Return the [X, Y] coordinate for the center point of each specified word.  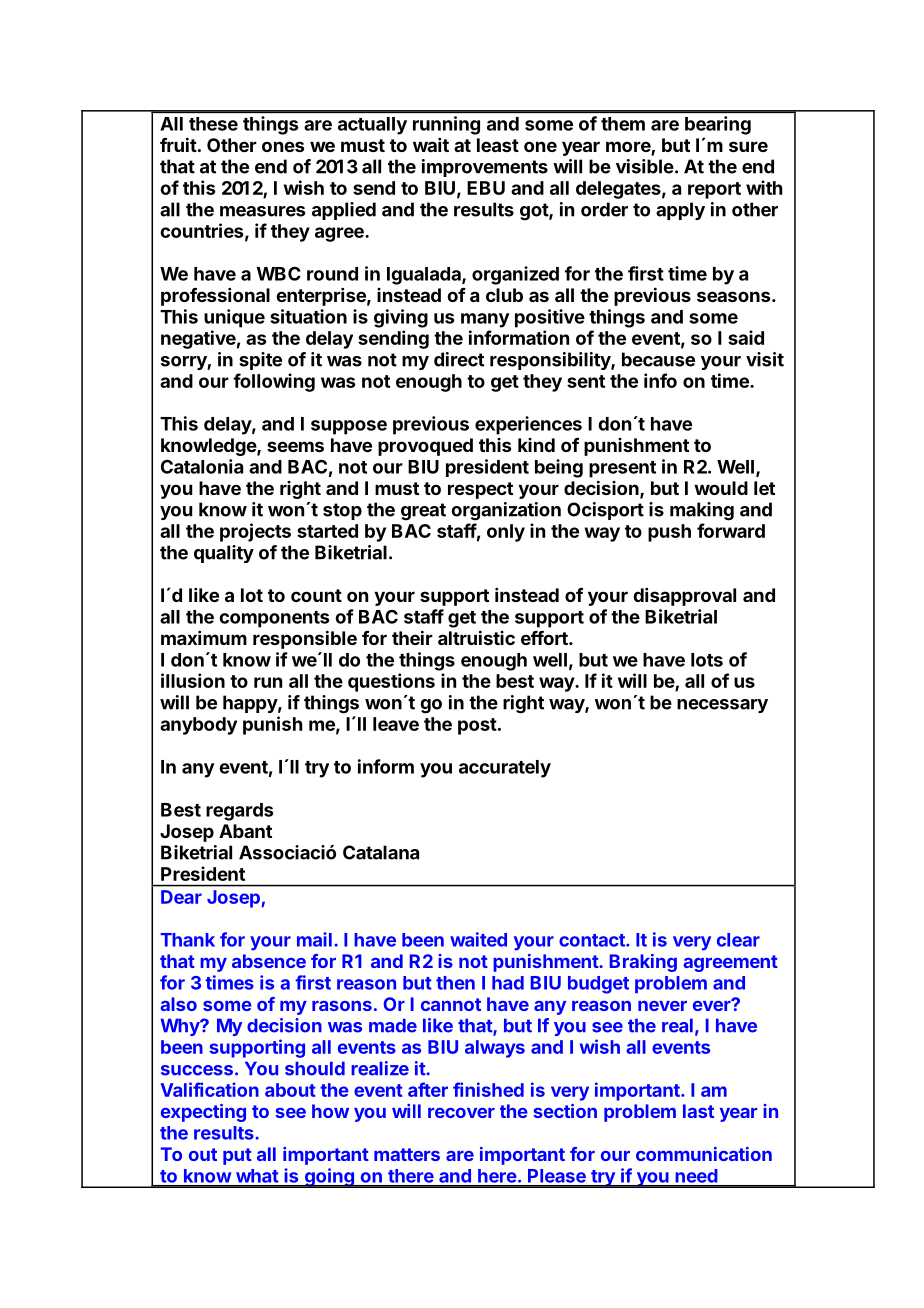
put [237, 1156]
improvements [485, 168]
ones [283, 146]
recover [461, 1113]
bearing [718, 125]
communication [704, 1154]
